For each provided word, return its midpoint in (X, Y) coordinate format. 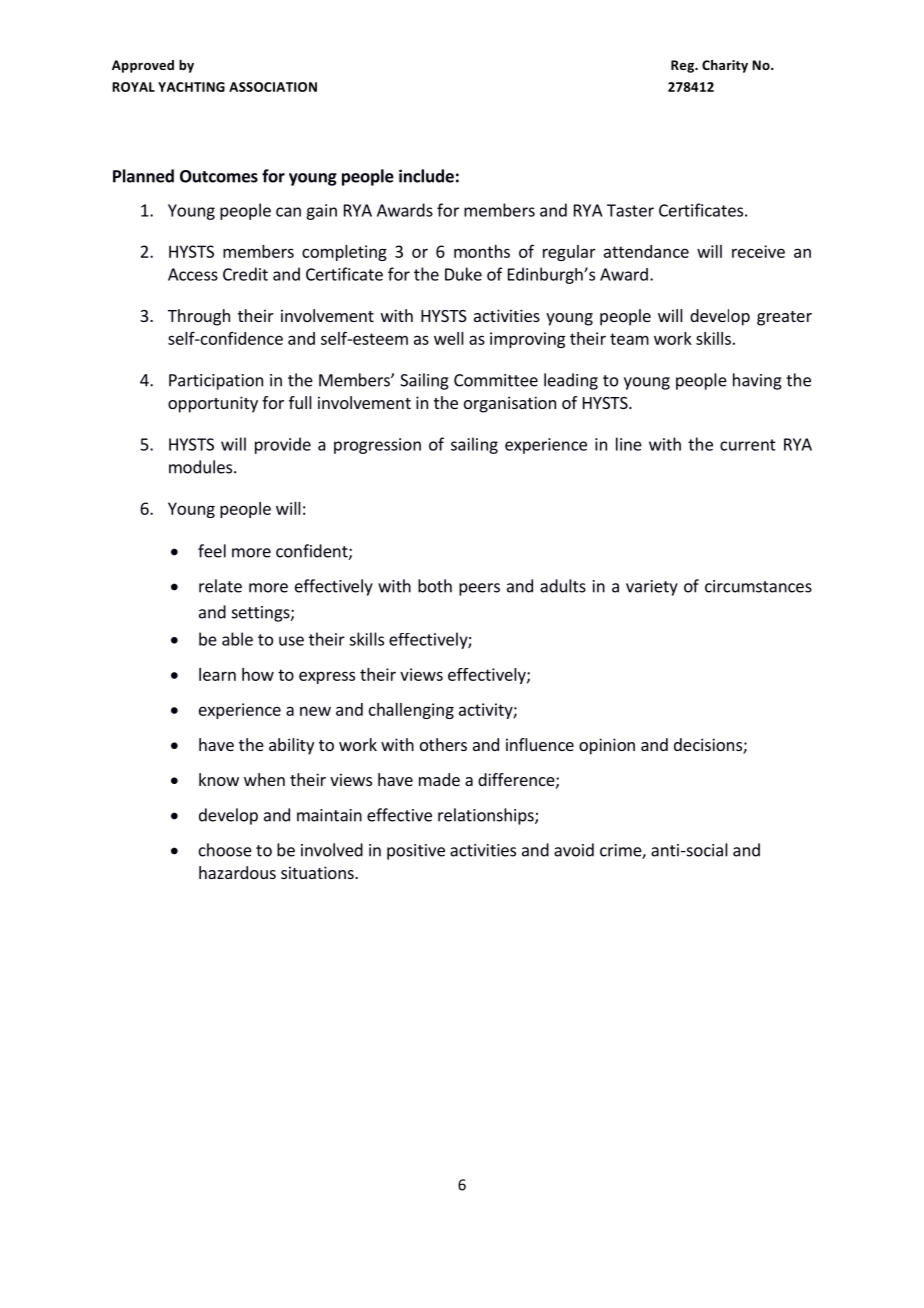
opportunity (213, 404)
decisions (709, 746)
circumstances (758, 586)
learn (217, 674)
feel (212, 551)
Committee (496, 380)
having (757, 381)
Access (193, 274)
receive (758, 251)
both (435, 586)
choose (225, 850)
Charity (725, 66)
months (482, 251)
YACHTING (191, 87)
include (426, 176)
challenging (411, 711)
